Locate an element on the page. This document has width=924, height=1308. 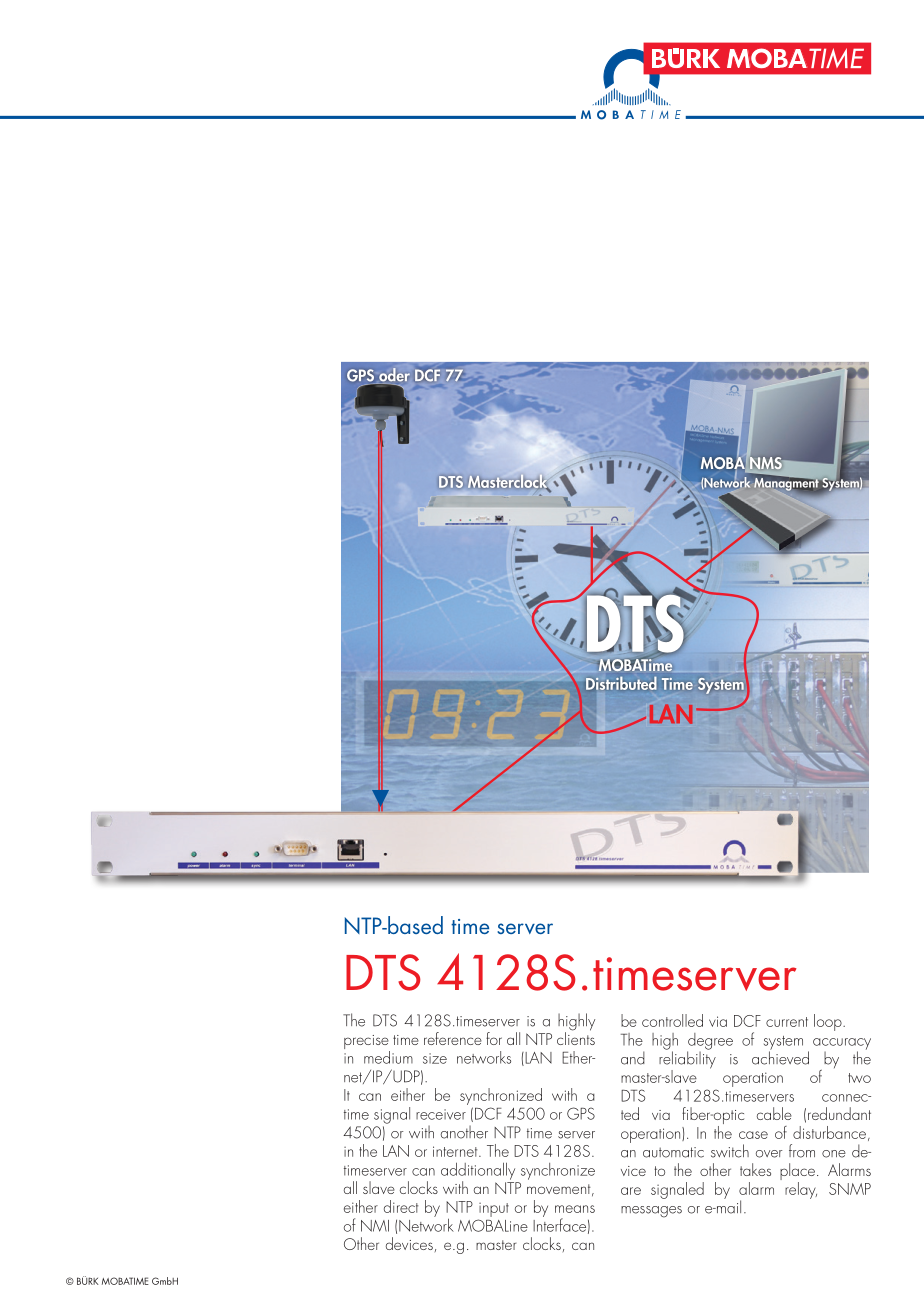
controlled is located at coordinates (672, 1020).
